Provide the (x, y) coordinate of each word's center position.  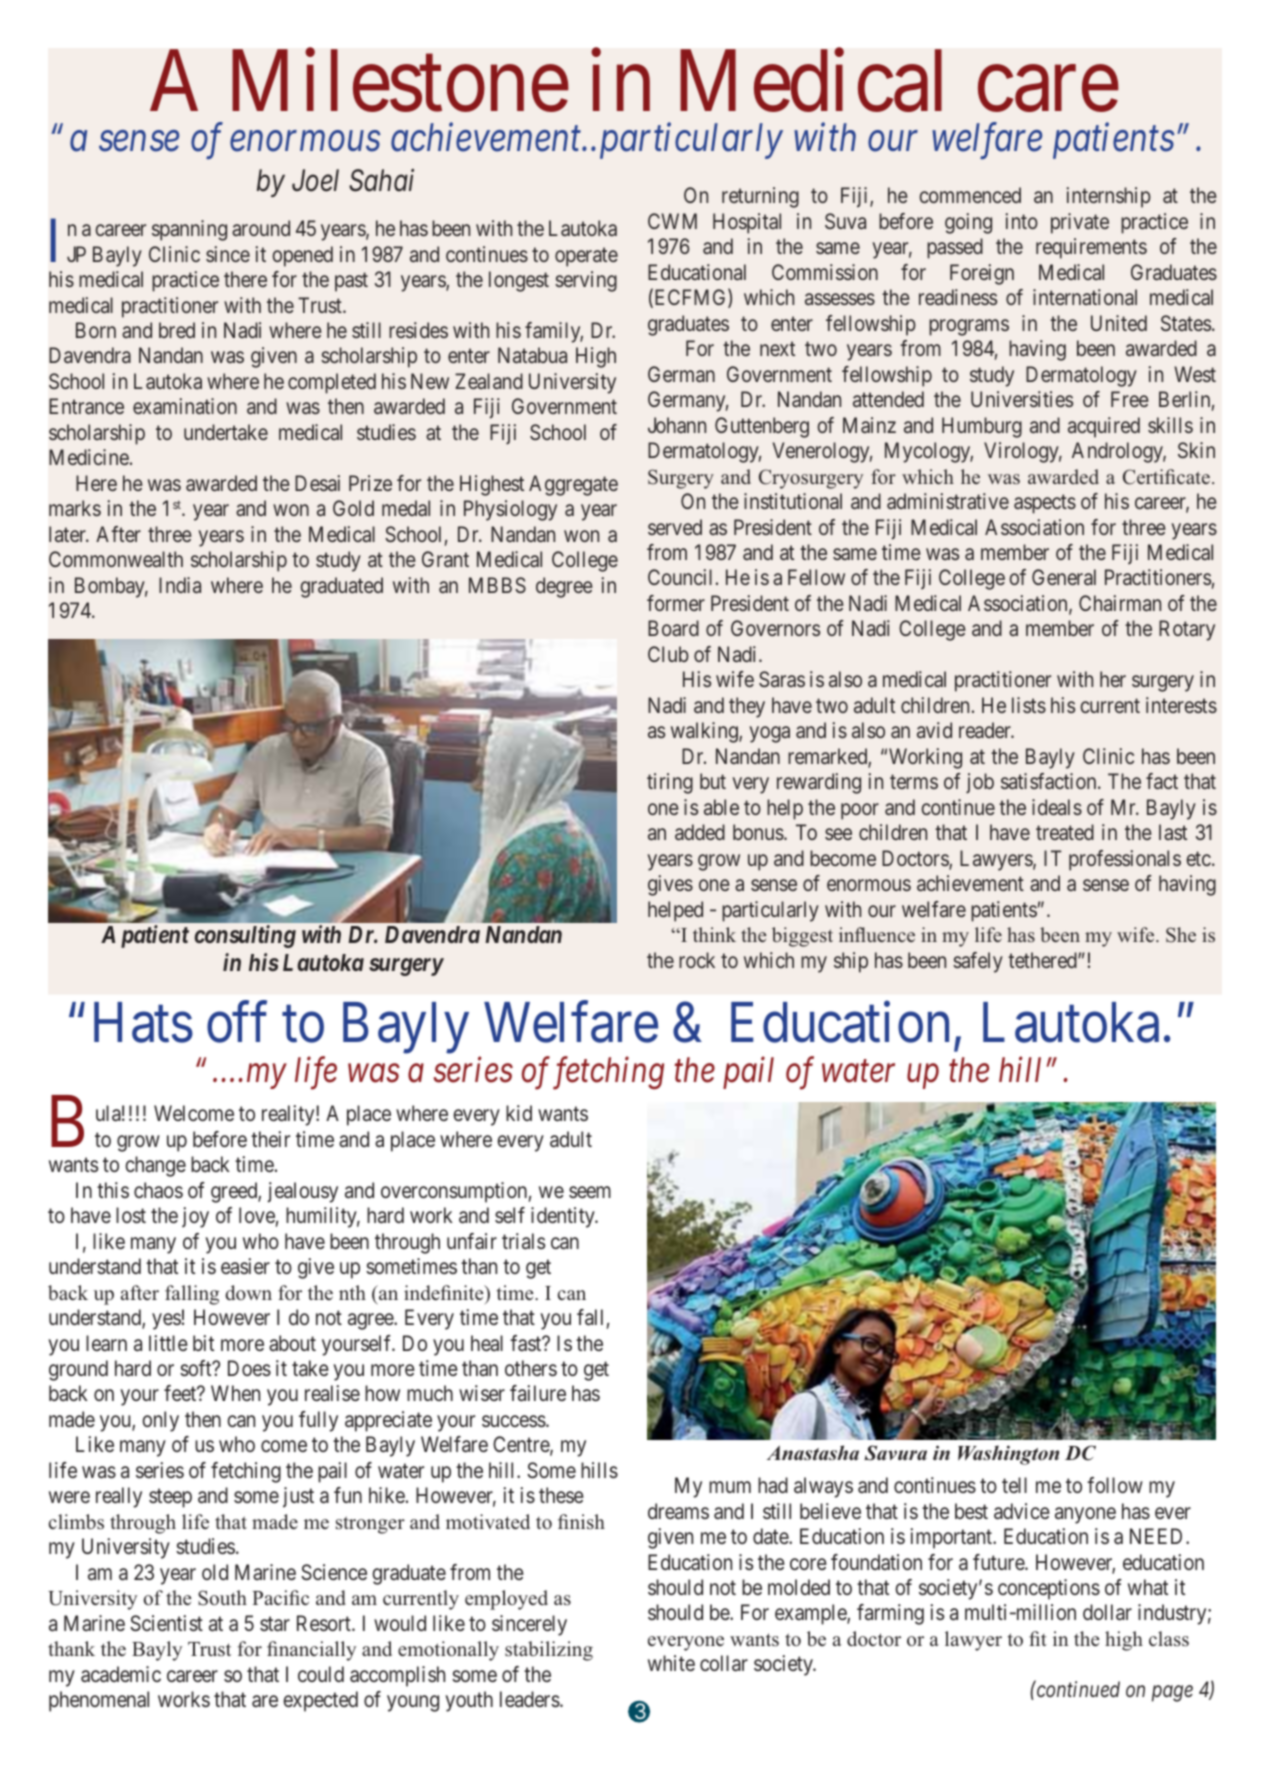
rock (697, 960)
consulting (245, 936)
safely (978, 962)
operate (586, 257)
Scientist (166, 1623)
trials (523, 1241)
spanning (189, 230)
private (1080, 223)
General (1064, 577)
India (180, 585)
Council (680, 577)
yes (166, 1321)
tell (1014, 1485)
